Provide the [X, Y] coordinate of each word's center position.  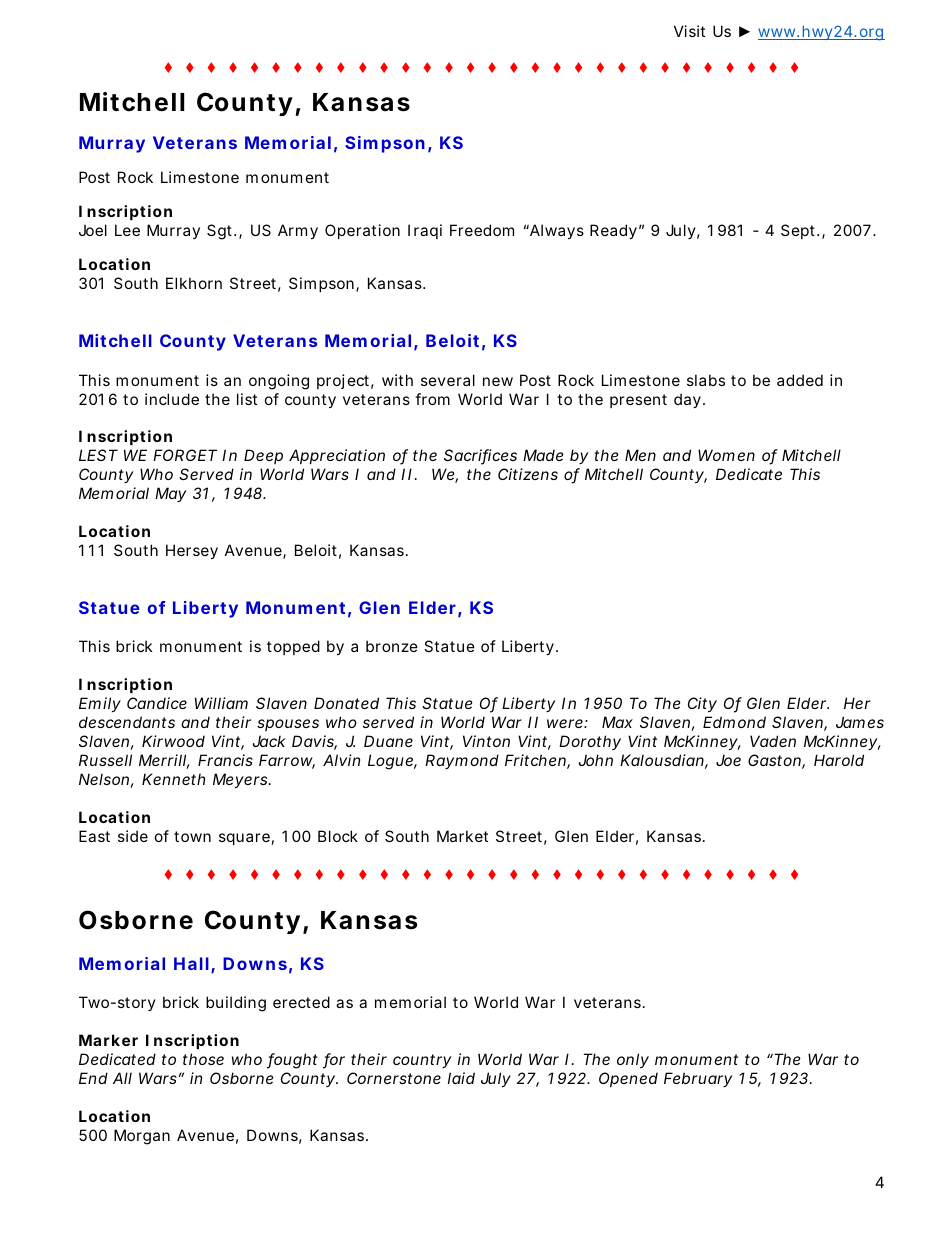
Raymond [462, 761]
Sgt [221, 232]
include [172, 399]
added [800, 380]
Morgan [142, 1137]
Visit [689, 31]
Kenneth [173, 779]
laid [461, 1078]
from [432, 399]
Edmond [734, 722]
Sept [800, 231]
